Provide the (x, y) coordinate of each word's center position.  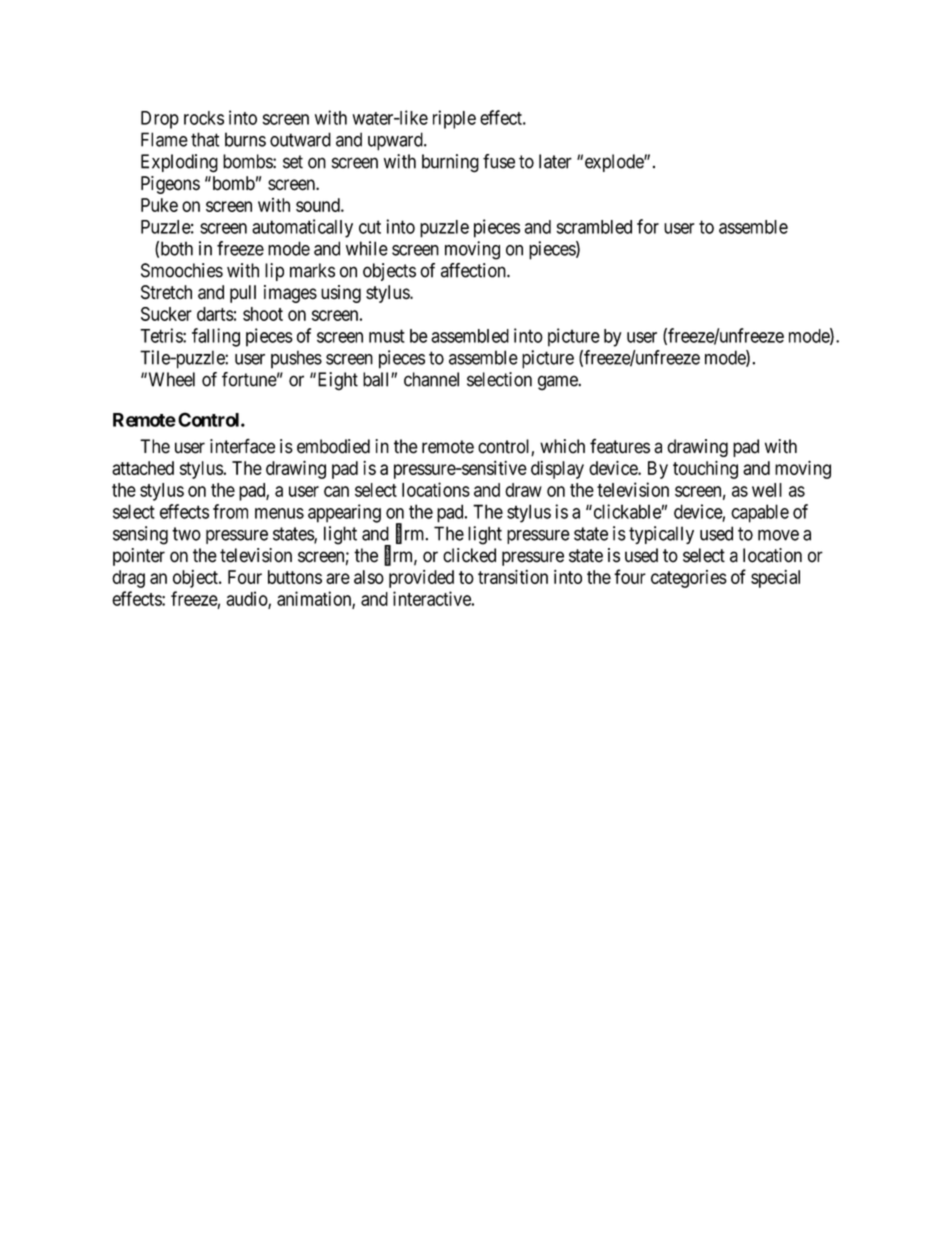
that (205, 139)
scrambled (594, 227)
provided (421, 579)
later (555, 161)
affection (474, 270)
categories (689, 579)
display (557, 470)
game (558, 383)
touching (705, 470)
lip (274, 272)
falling (216, 337)
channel (431, 379)
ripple (454, 119)
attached (143, 468)
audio (247, 599)
